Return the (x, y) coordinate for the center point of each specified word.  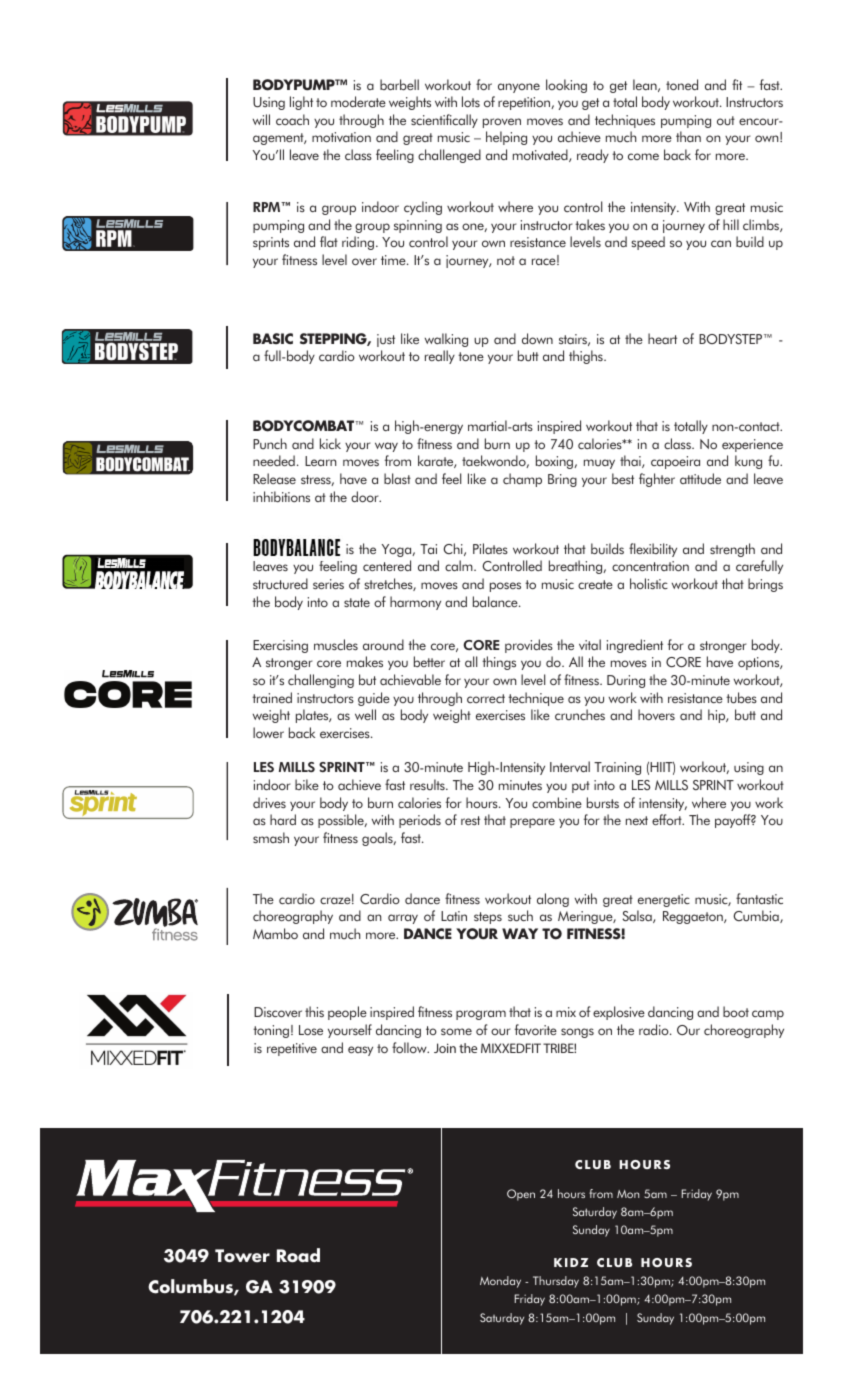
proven (502, 123)
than (688, 136)
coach (292, 119)
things (499, 663)
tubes (741, 698)
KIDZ (571, 1262)
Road (298, 1255)
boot (736, 1011)
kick (330, 443)
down (537, 338)
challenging (321, 681)
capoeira (675, 462)
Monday (500, 1282)
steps (488, 918)
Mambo (275, 933)
